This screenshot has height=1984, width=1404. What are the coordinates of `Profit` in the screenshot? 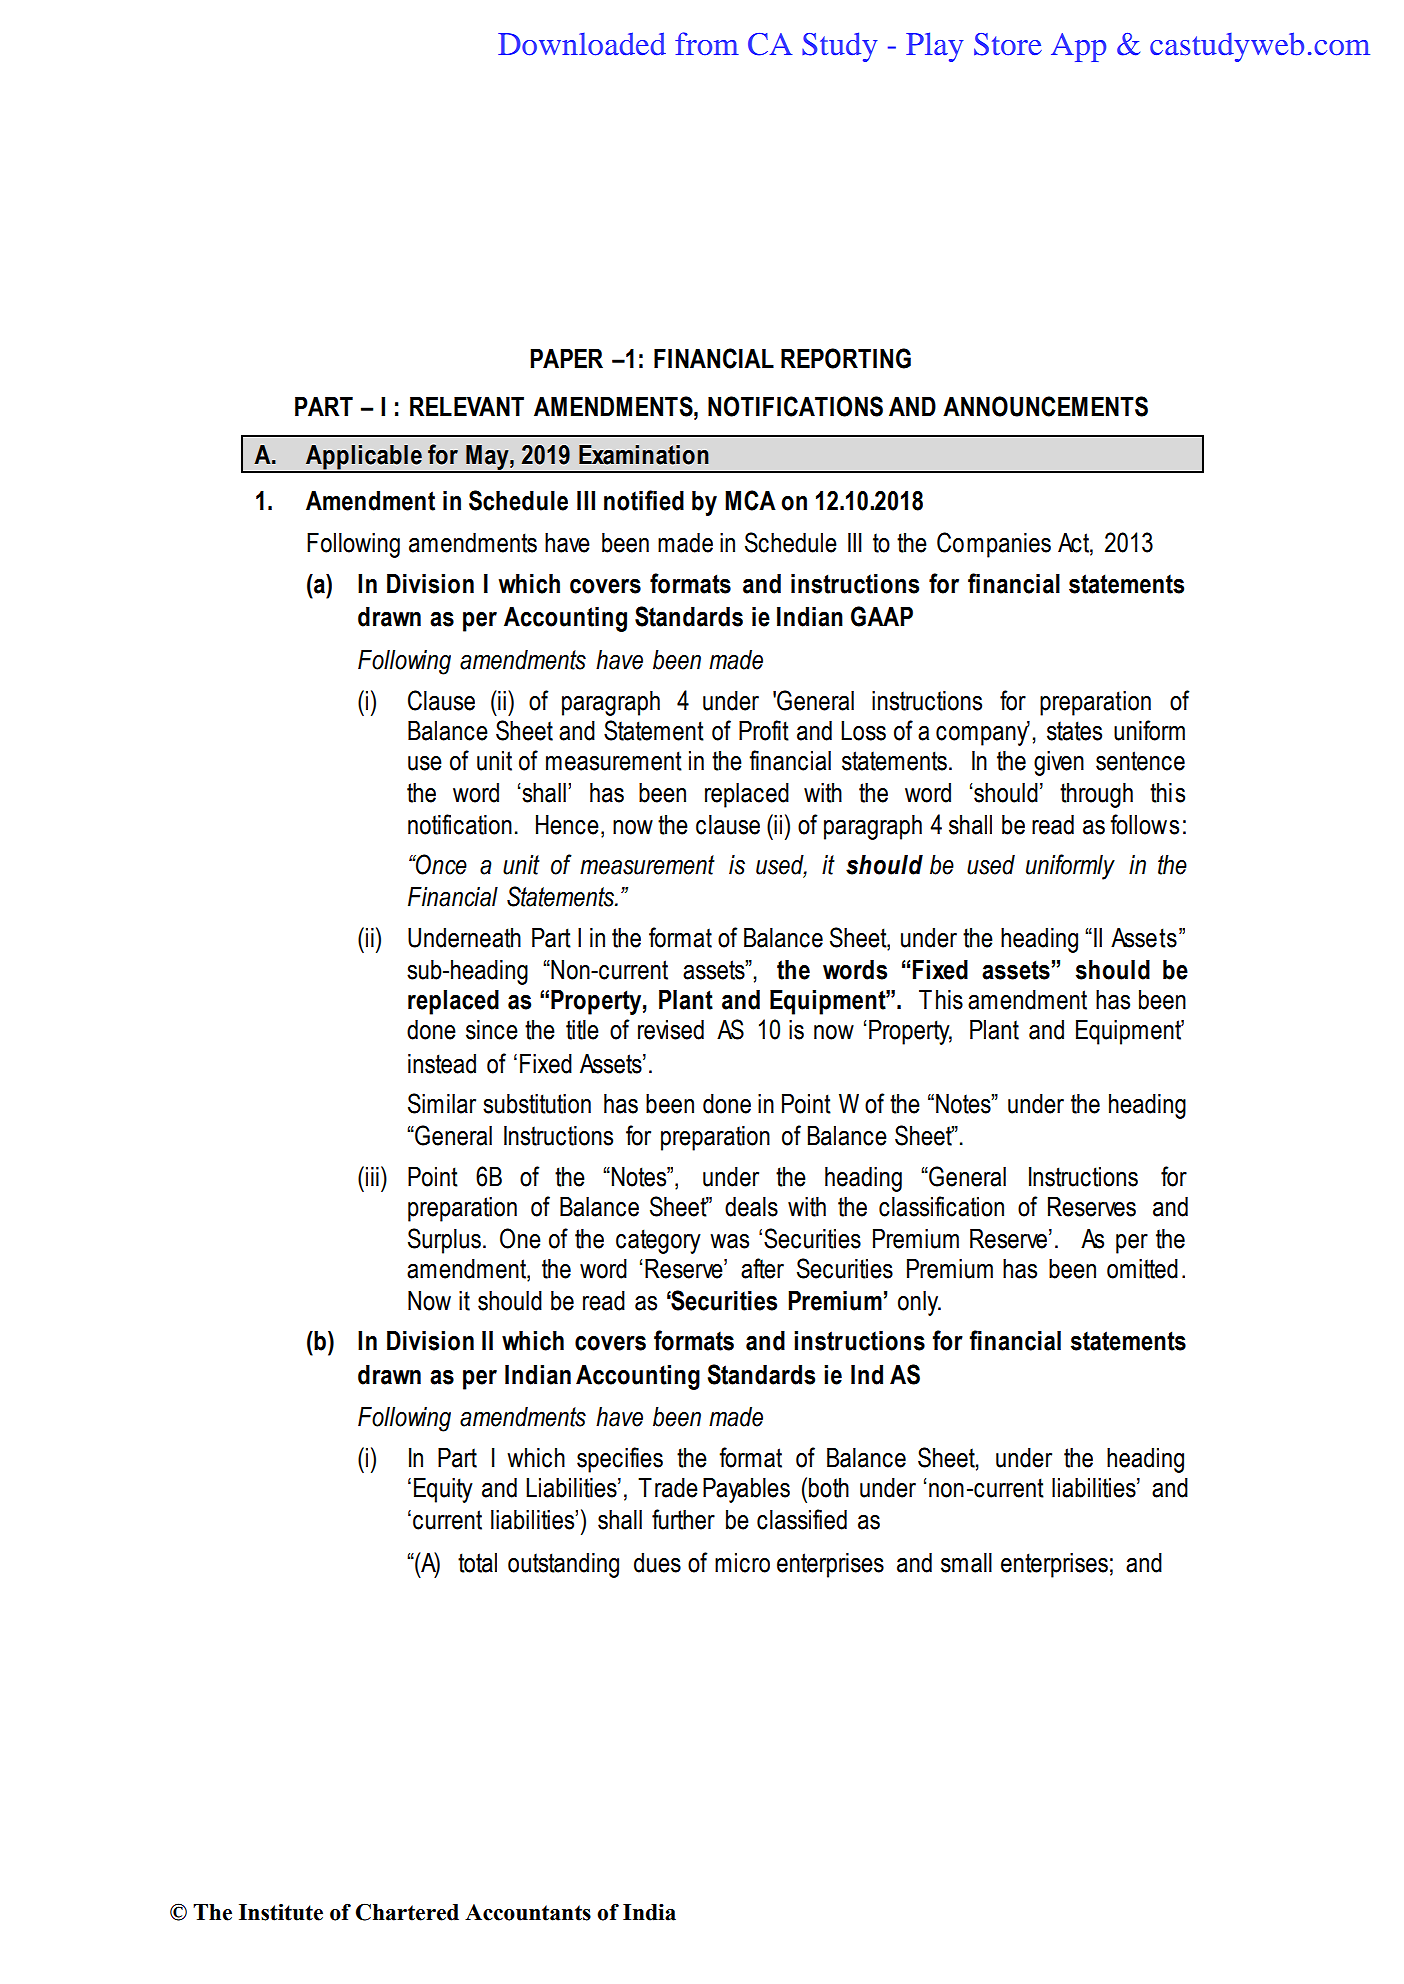 It's located at (764, 730).
